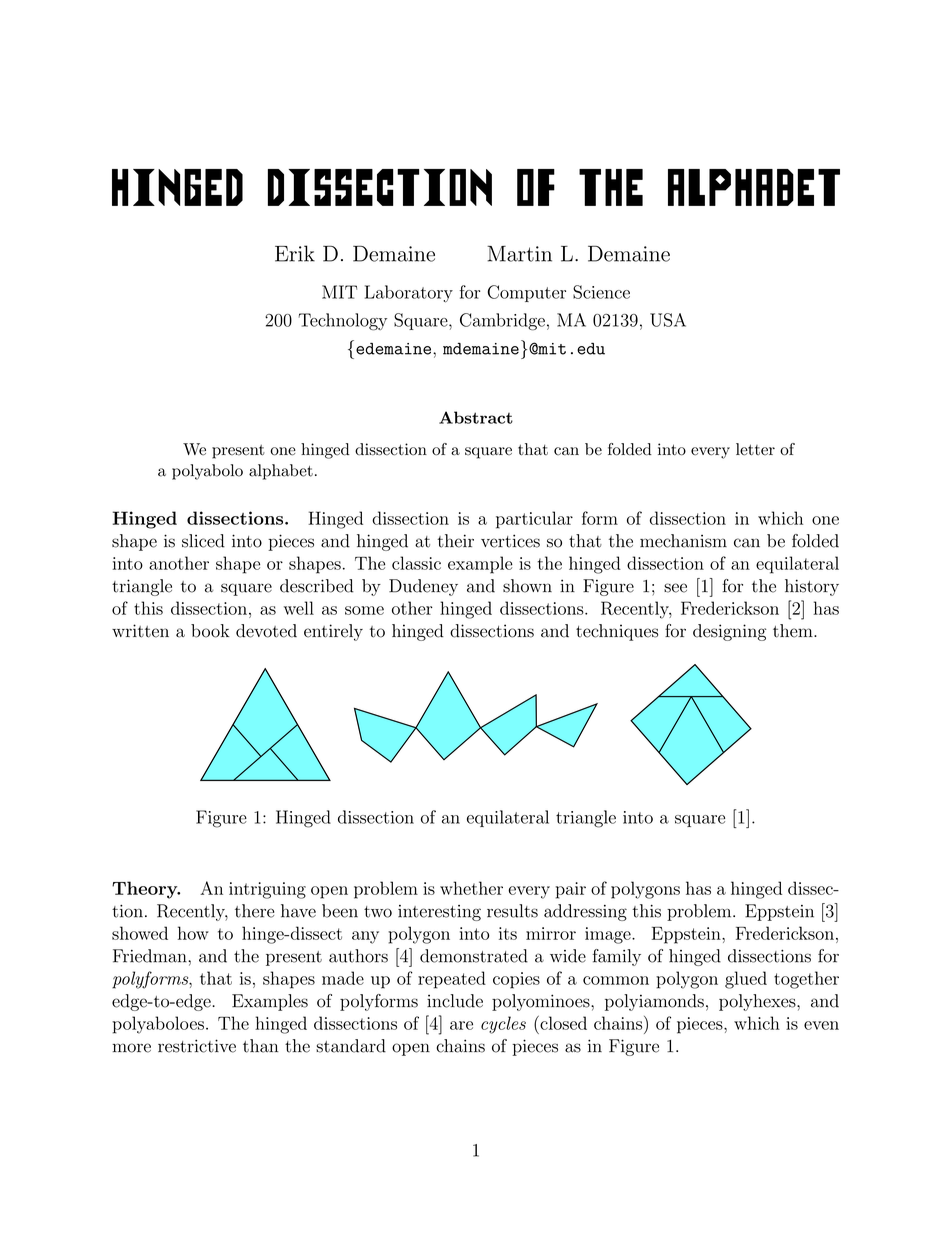  I want to click on shown, so click(527, 586).
